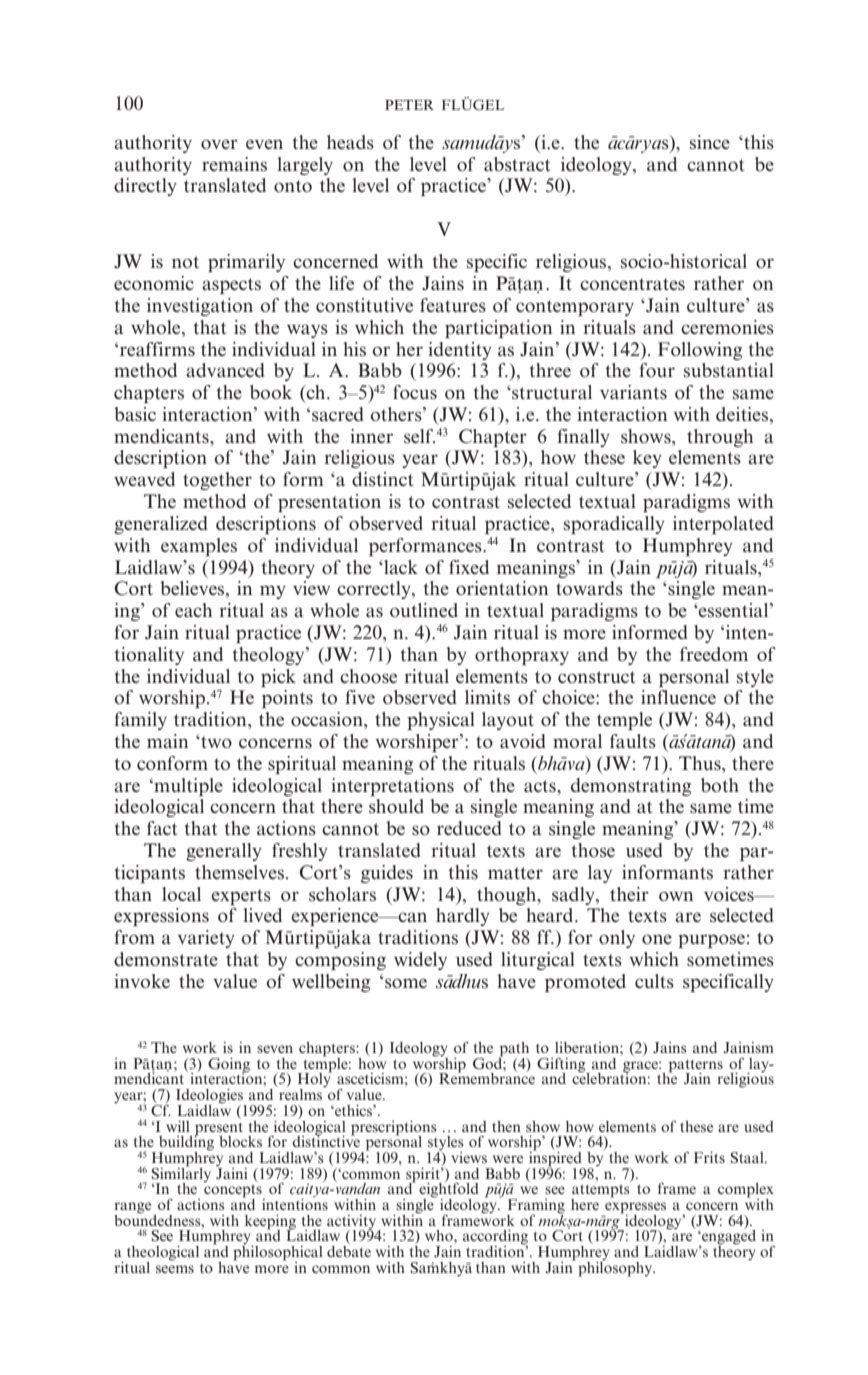 Image resolution: width=868 pixels, height=1375 pixels. I want to click on influence, so click(678, 697).
